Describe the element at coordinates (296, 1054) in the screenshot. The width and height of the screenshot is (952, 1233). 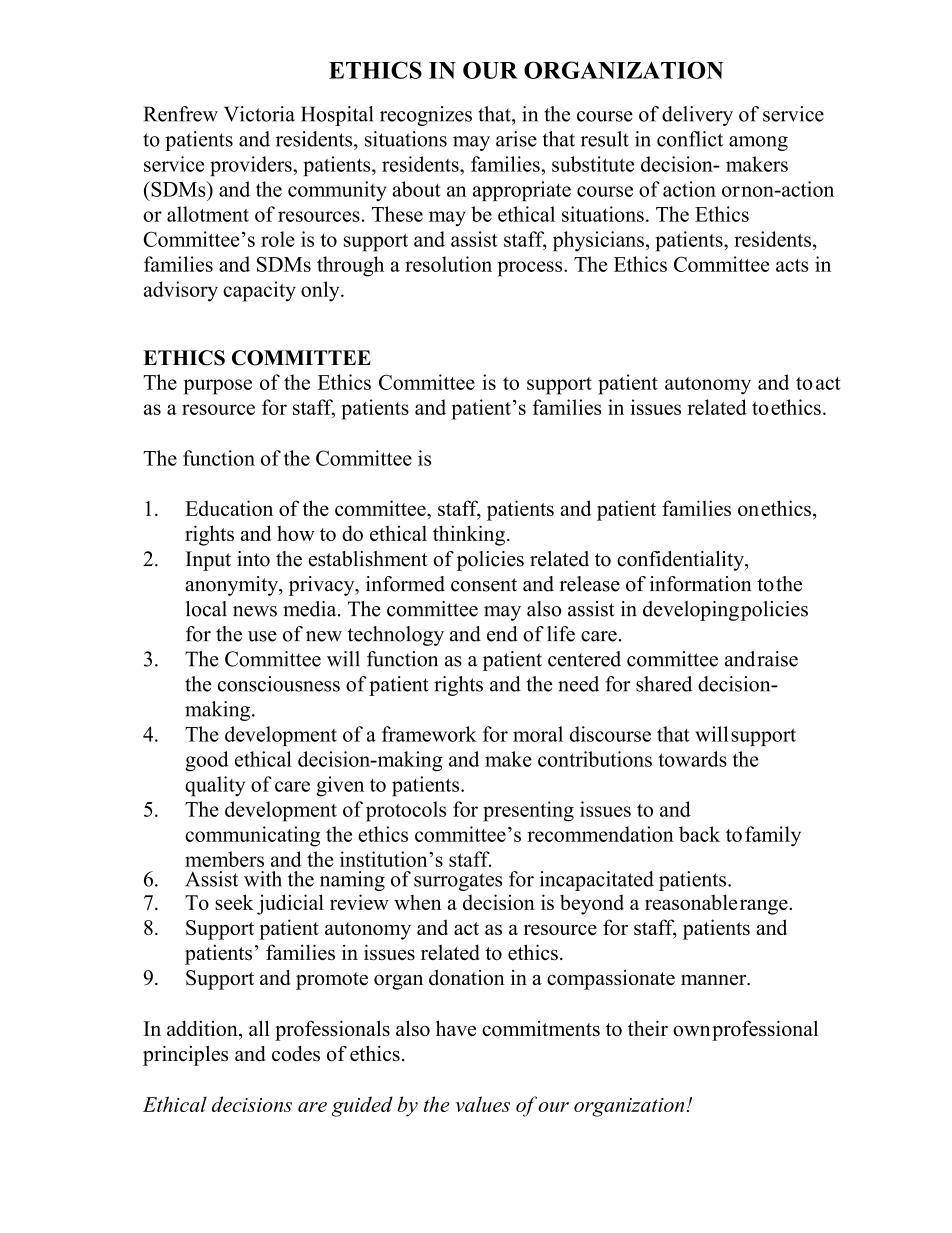
I see `codes` at that location.
